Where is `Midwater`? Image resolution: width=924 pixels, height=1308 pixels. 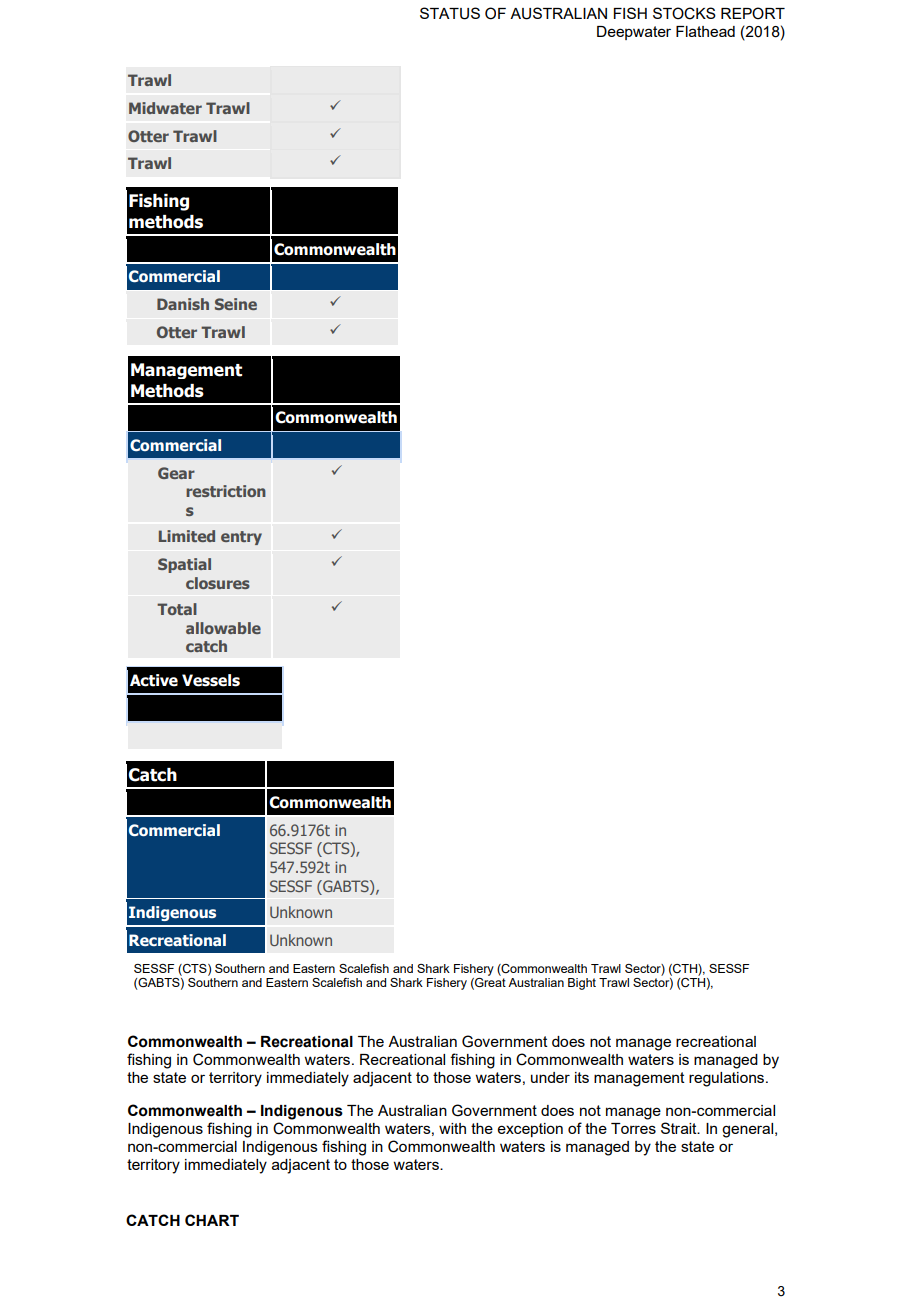 Midwater is located at coordinates (165, 108).
